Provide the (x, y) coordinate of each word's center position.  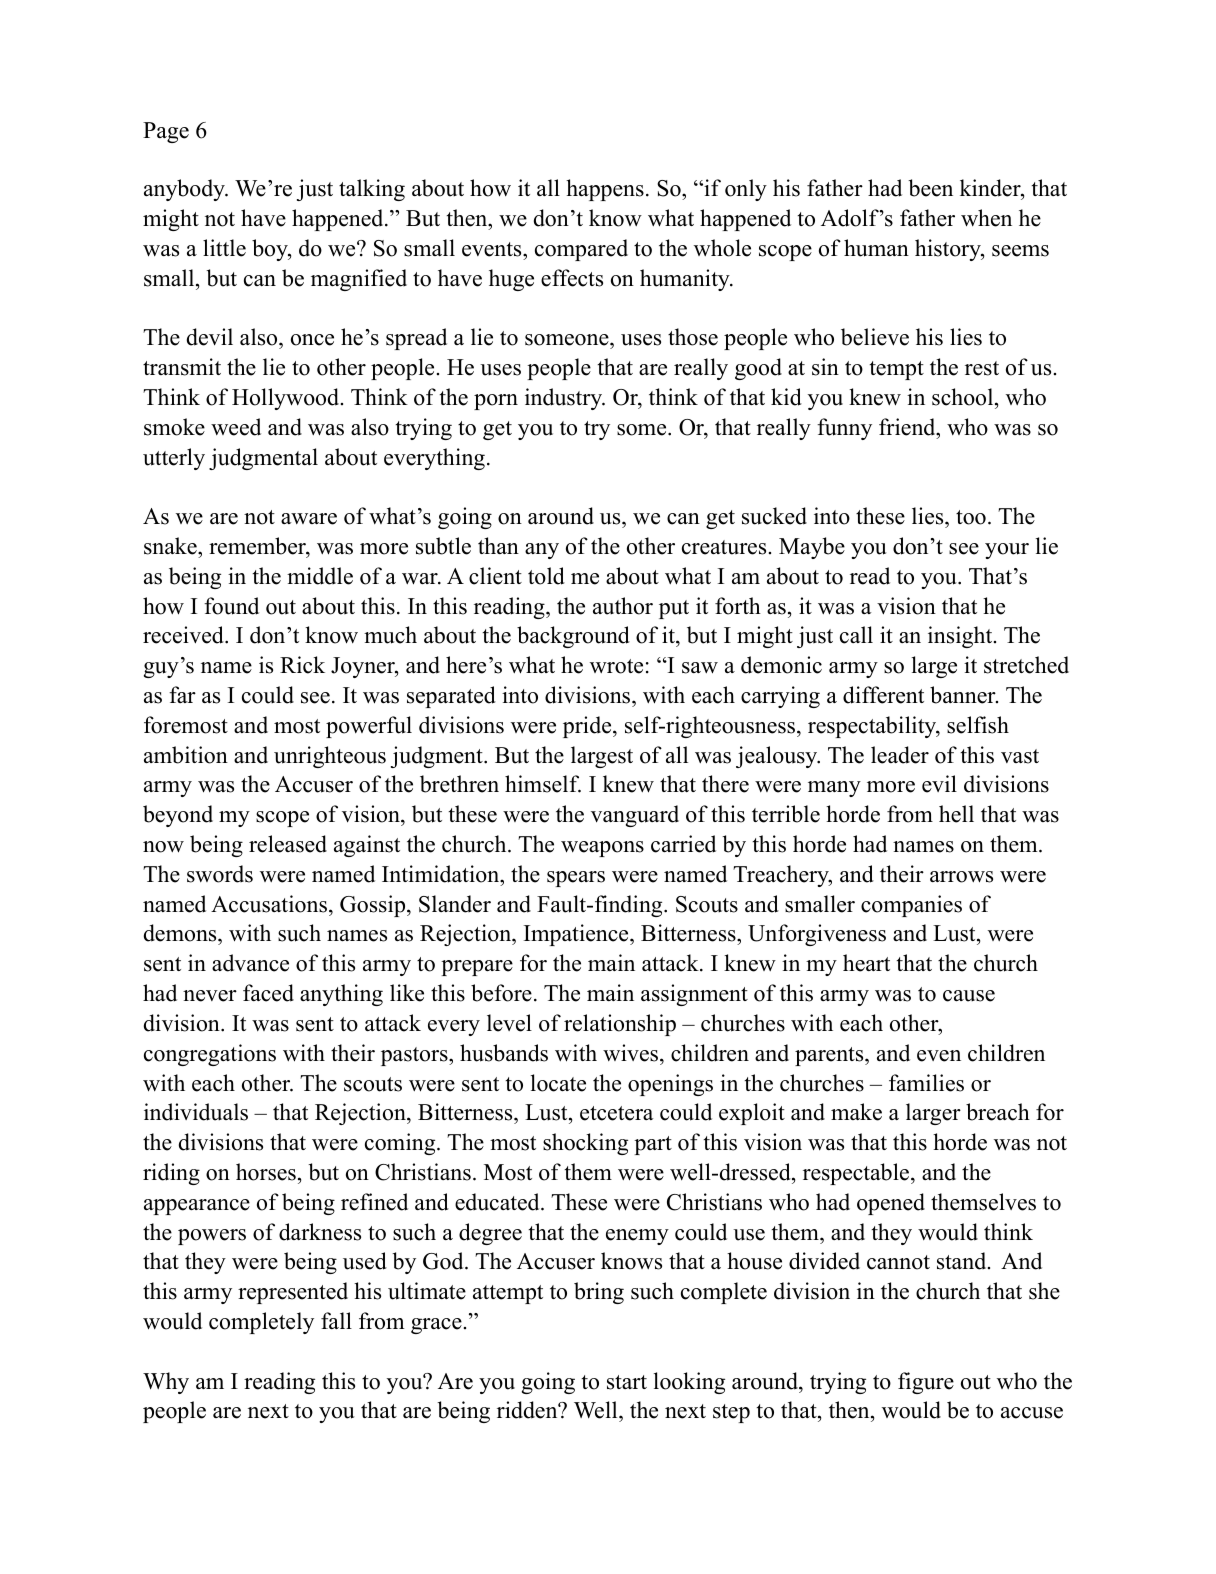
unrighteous (330, 757)
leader (900, 755)
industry (565, 399)
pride (588, 727)
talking (372, 190)
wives (632, 1053)
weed (236, 427)
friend (908, 427)
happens (605, 190)
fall (336, 1320)
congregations (210, 1055)
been (930, 188)
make (856, 1112)
